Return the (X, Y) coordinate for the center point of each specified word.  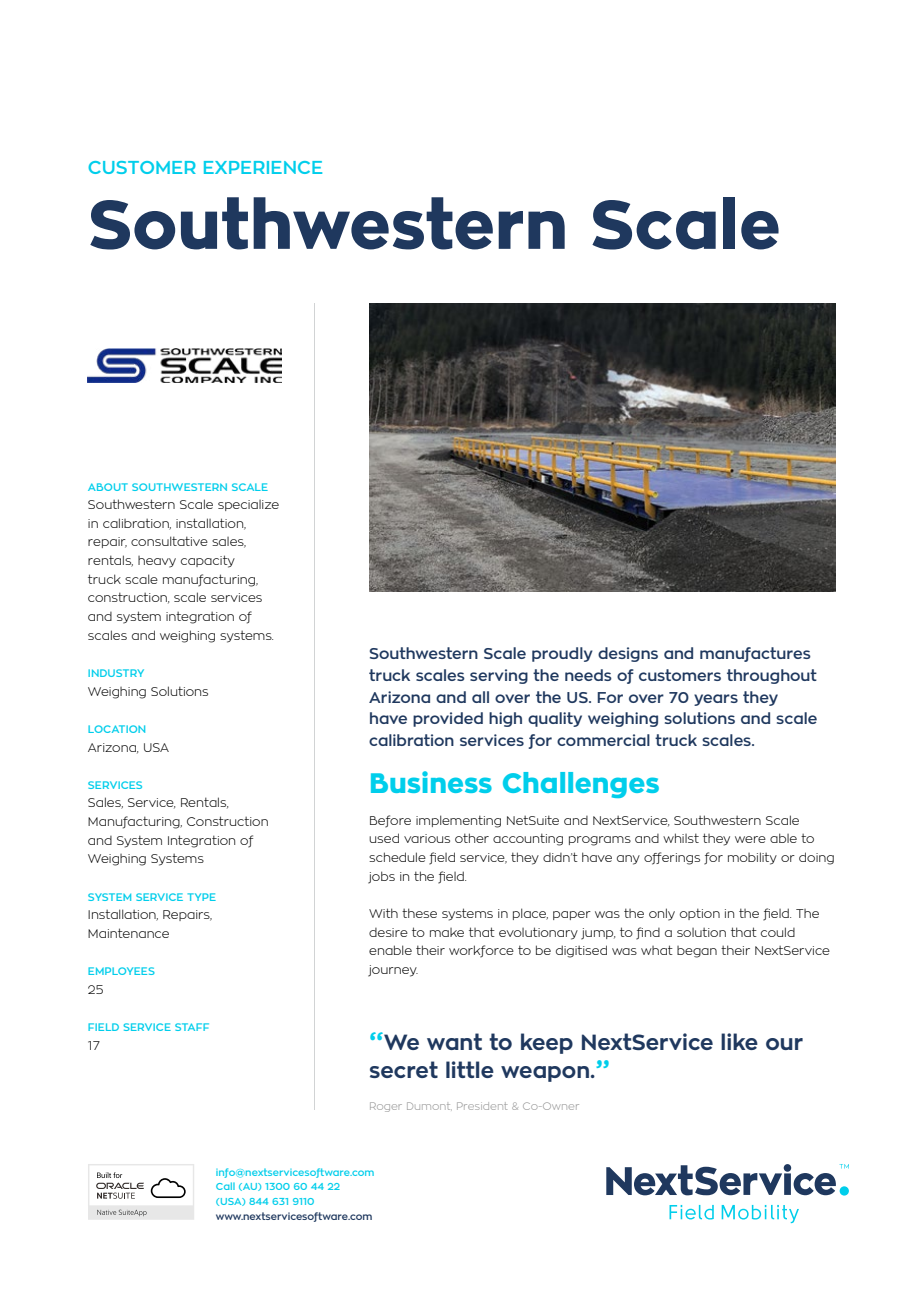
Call (225, 1186)
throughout (772, 676)
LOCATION (116, 729)
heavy (157, 562)
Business (431, 782)
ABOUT (108, 487)
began (697, 952)
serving (499, 676)
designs (628, 654)
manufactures (755, 654)
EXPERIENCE (263, 167)
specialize (248, 505)
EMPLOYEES (121, 971)
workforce (481, 951)
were (750, 839)
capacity (208, 561)
